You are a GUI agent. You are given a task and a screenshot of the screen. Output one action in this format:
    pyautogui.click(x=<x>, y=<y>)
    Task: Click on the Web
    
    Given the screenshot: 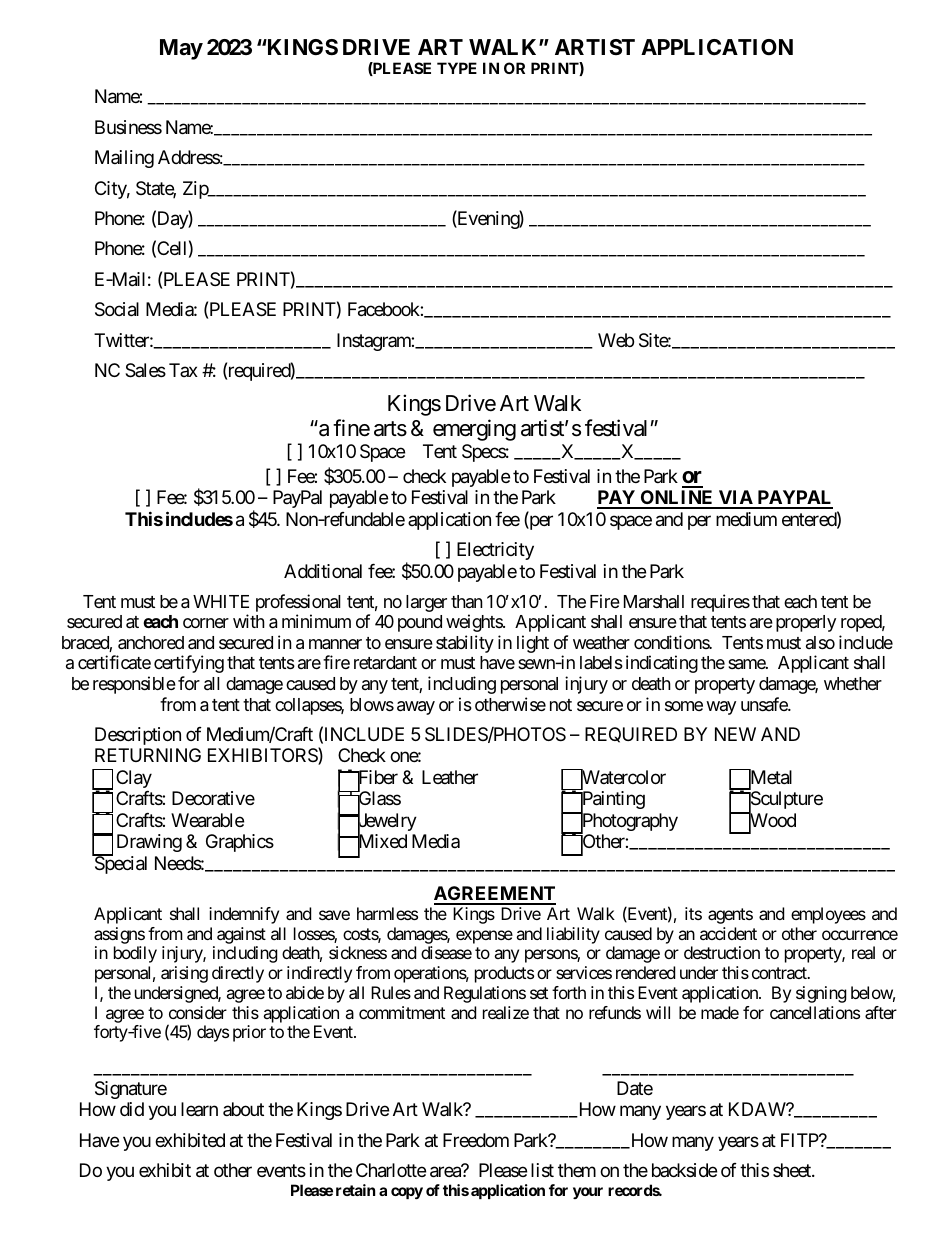 What is the action you would take?
    pyautogui.click(x=616, y=340)
